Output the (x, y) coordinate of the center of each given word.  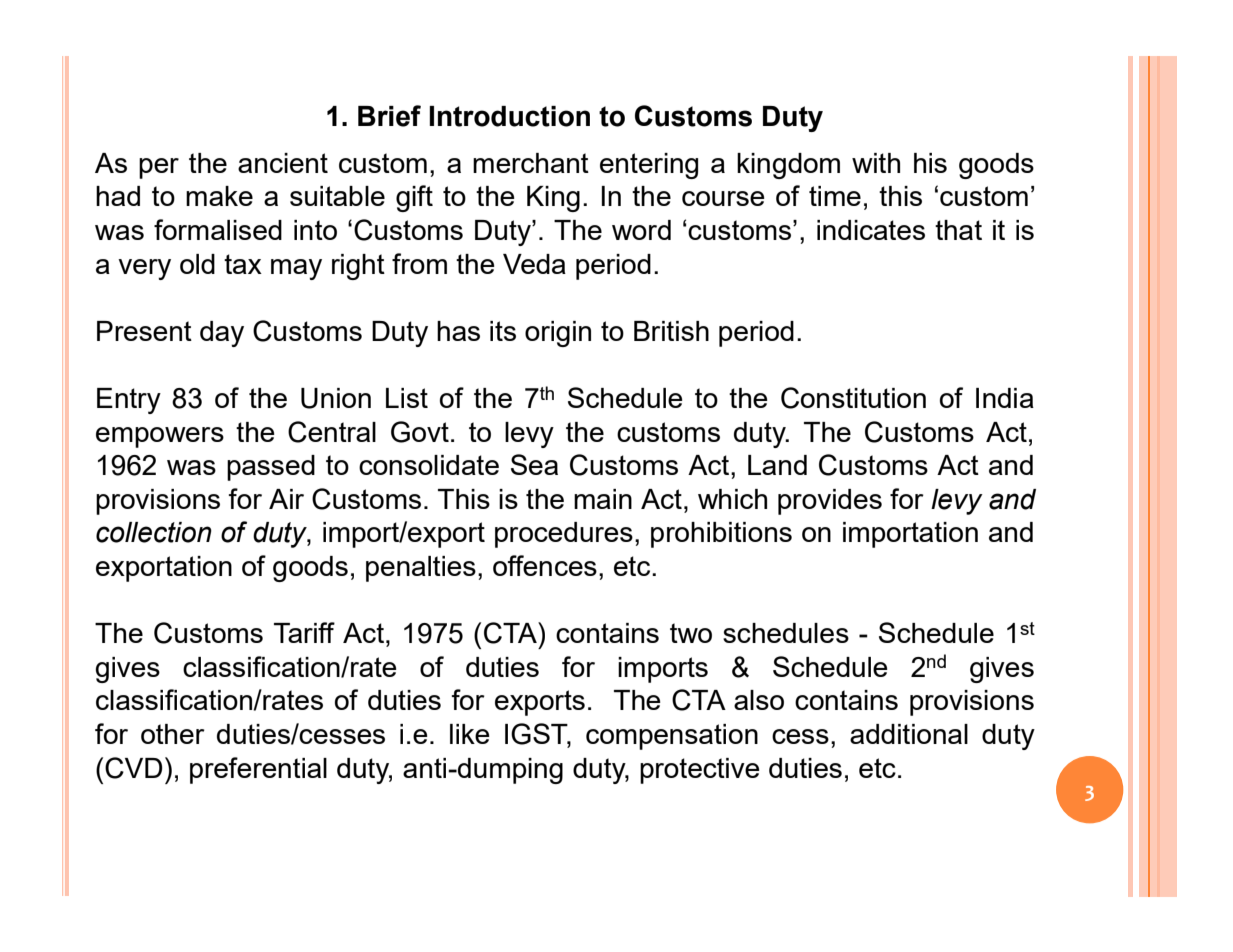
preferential (258, 770)
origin (558, 334)
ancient (283, 163)
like (470, 734)
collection (154, 532)
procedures (564, 535)
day (222, 334)
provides (830, 502)
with (876, 163)
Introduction (509, 116)
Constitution (853, 398)
